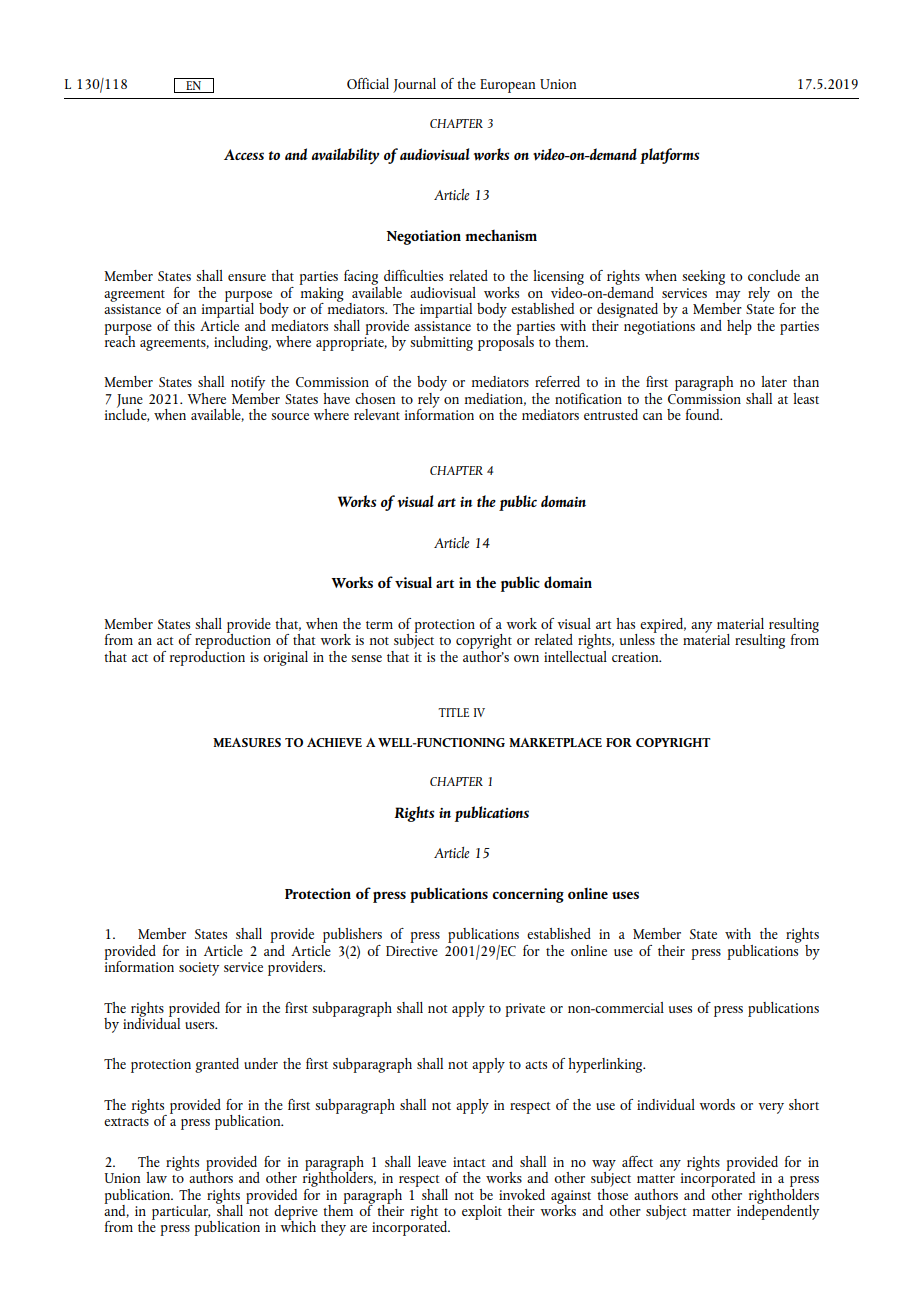 The height and width of the screenshot is (1308, 924). I want to click on Directive, so click(412, 951).
